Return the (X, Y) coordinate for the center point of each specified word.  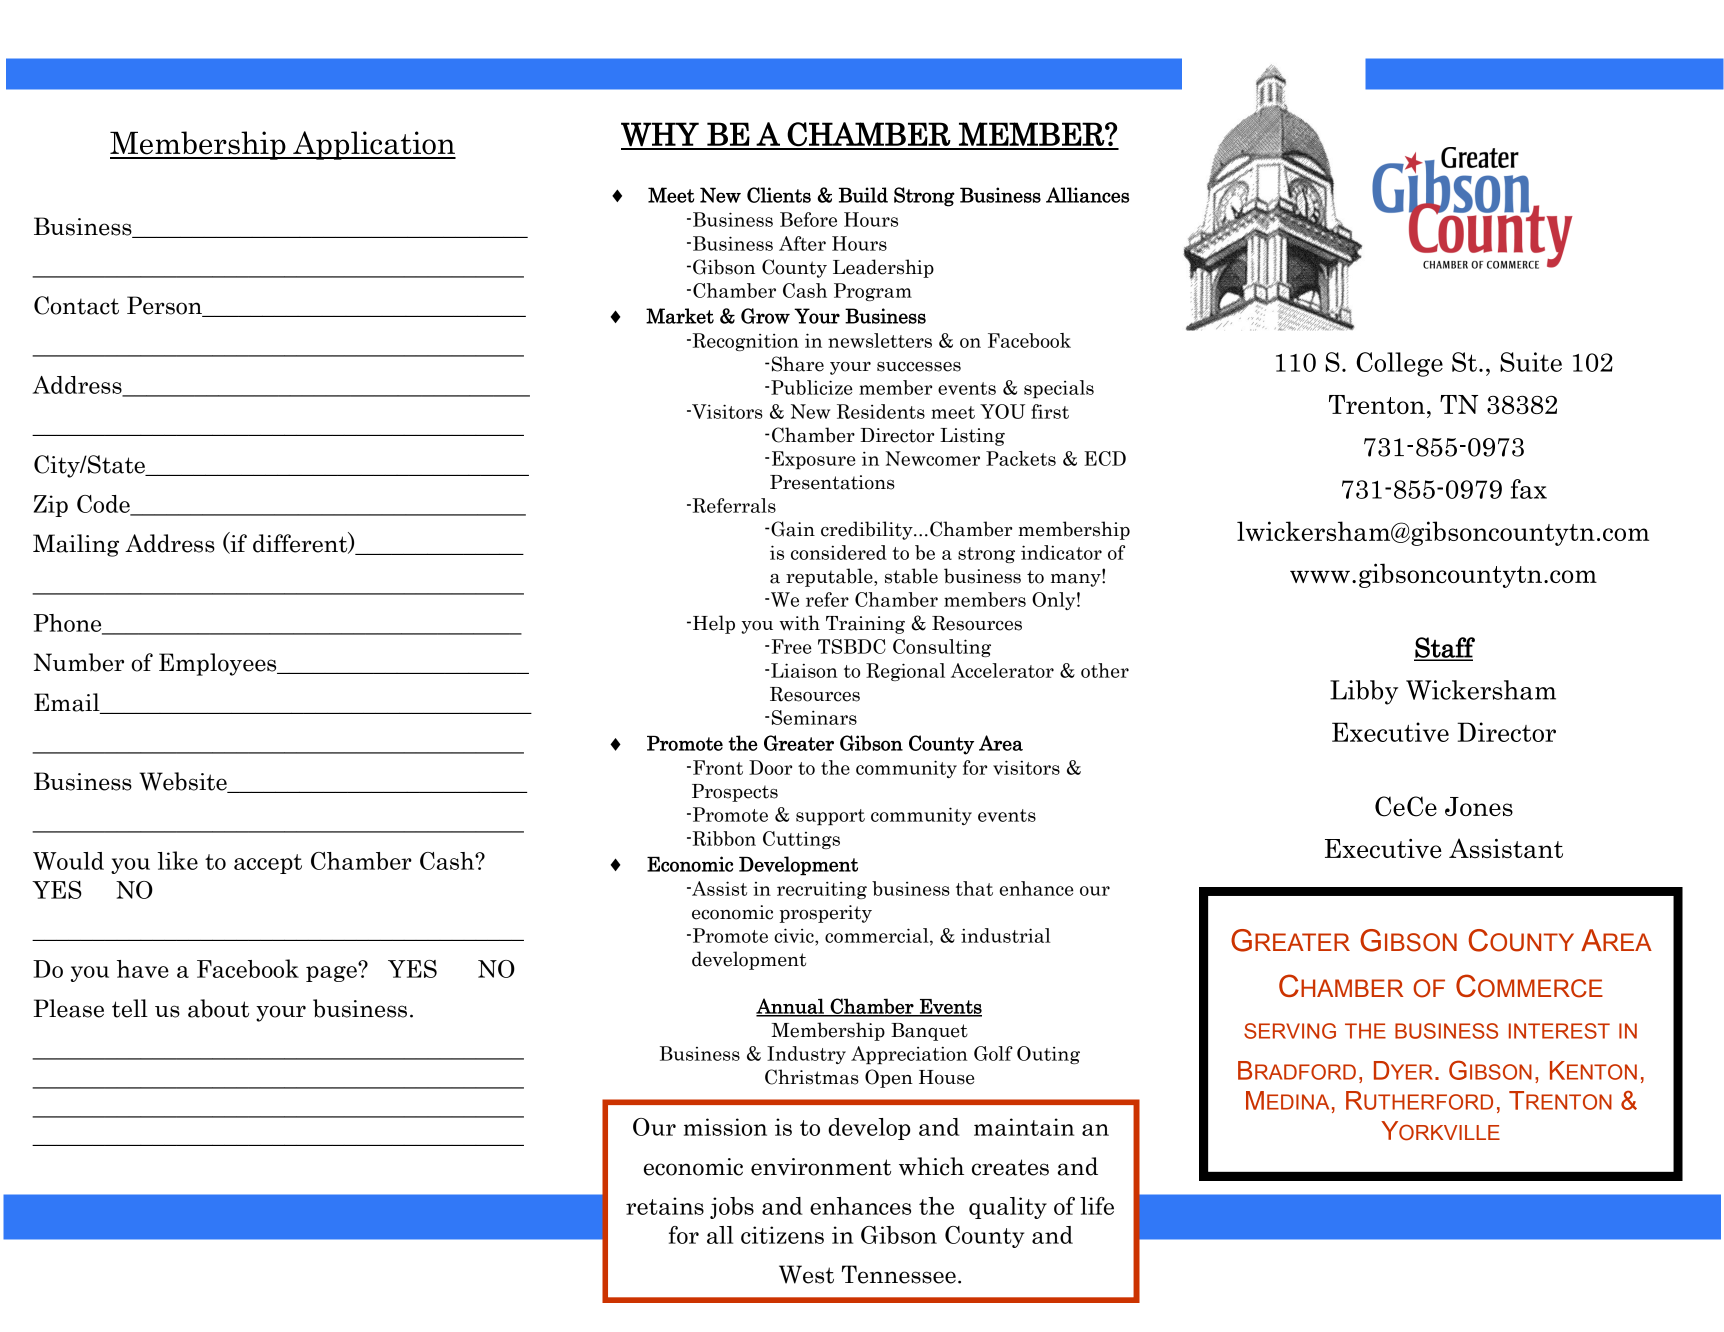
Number (79, 662)
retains (665, 1206)
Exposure (814, 460)
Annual (791, 1007)
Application (373, 145)
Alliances (1087, 195)
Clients (779, 195)
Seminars (814, 717)
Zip (51, 506)
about (218, 1008)
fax (1529, 489)
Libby (1364, 692)
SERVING (1290, 1031)
